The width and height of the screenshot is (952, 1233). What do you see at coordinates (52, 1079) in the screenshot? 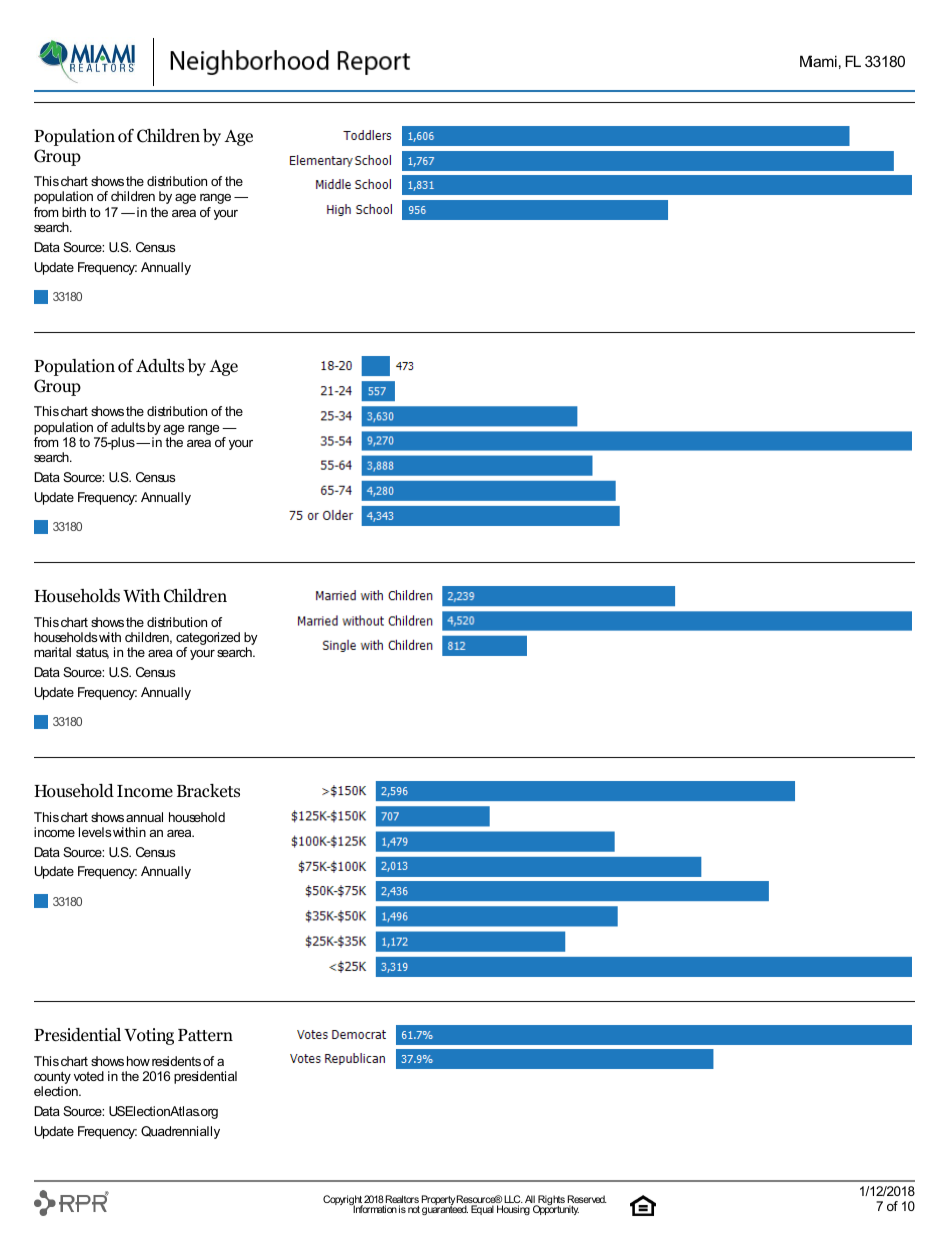
I see `county` at bounding box center [52, 1079].
